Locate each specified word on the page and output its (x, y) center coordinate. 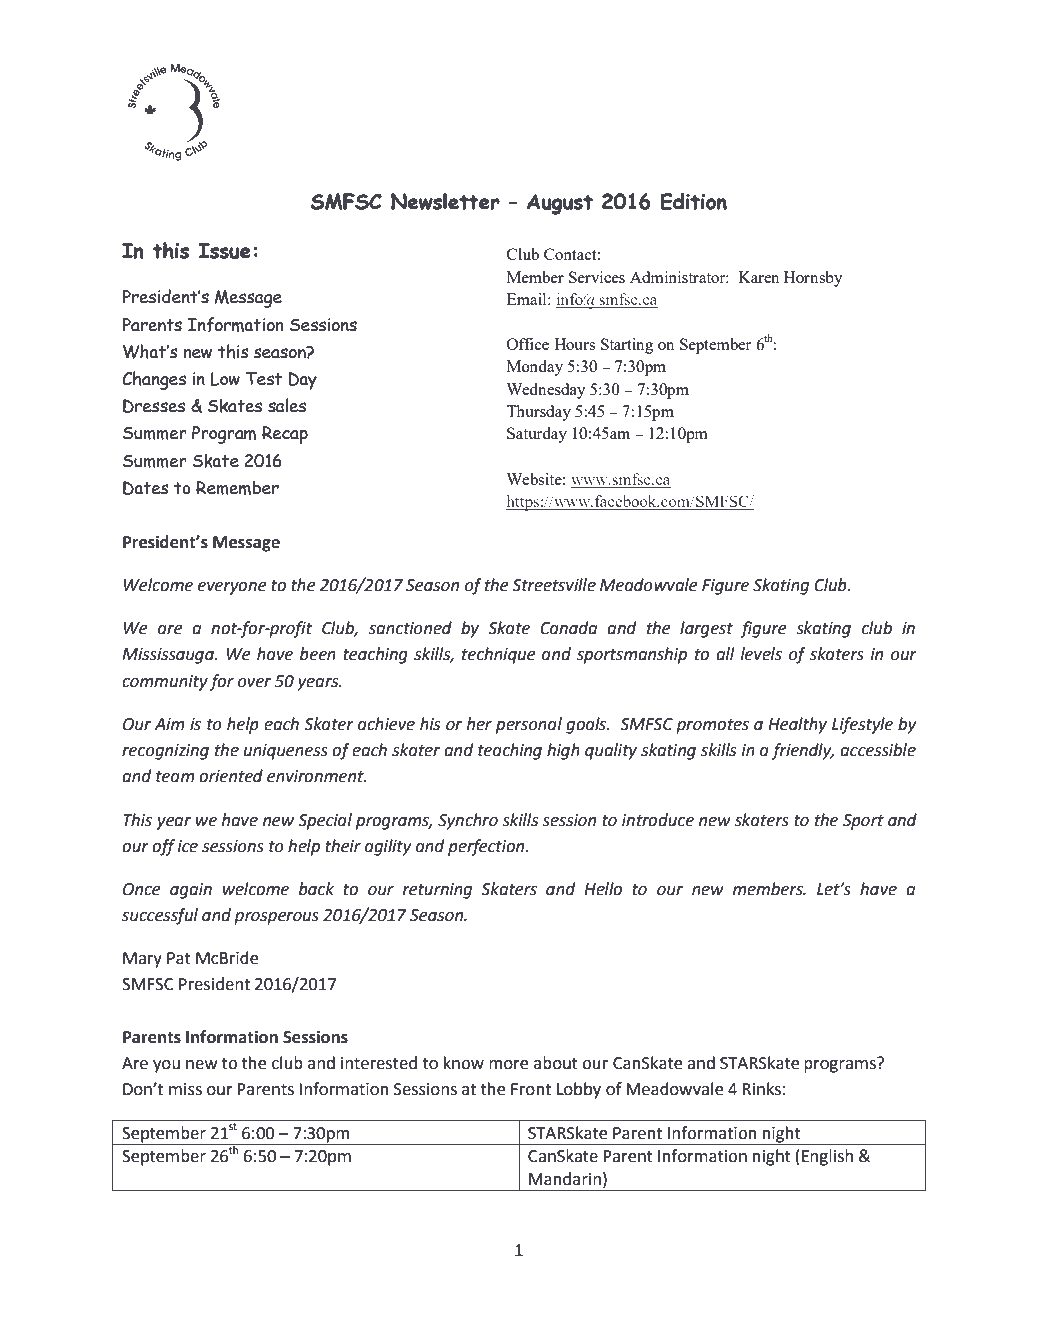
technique (498, 655)
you (166, 1066)
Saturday (537, 435)
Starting (627, 346)
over (254, 683)
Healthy (797, 725)
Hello (603, 889)
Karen (759, 277)
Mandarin (565, 1179)
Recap (285, 435)
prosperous (276, 918)
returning (437, 891)
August (560, 204)
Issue (225, 251)
